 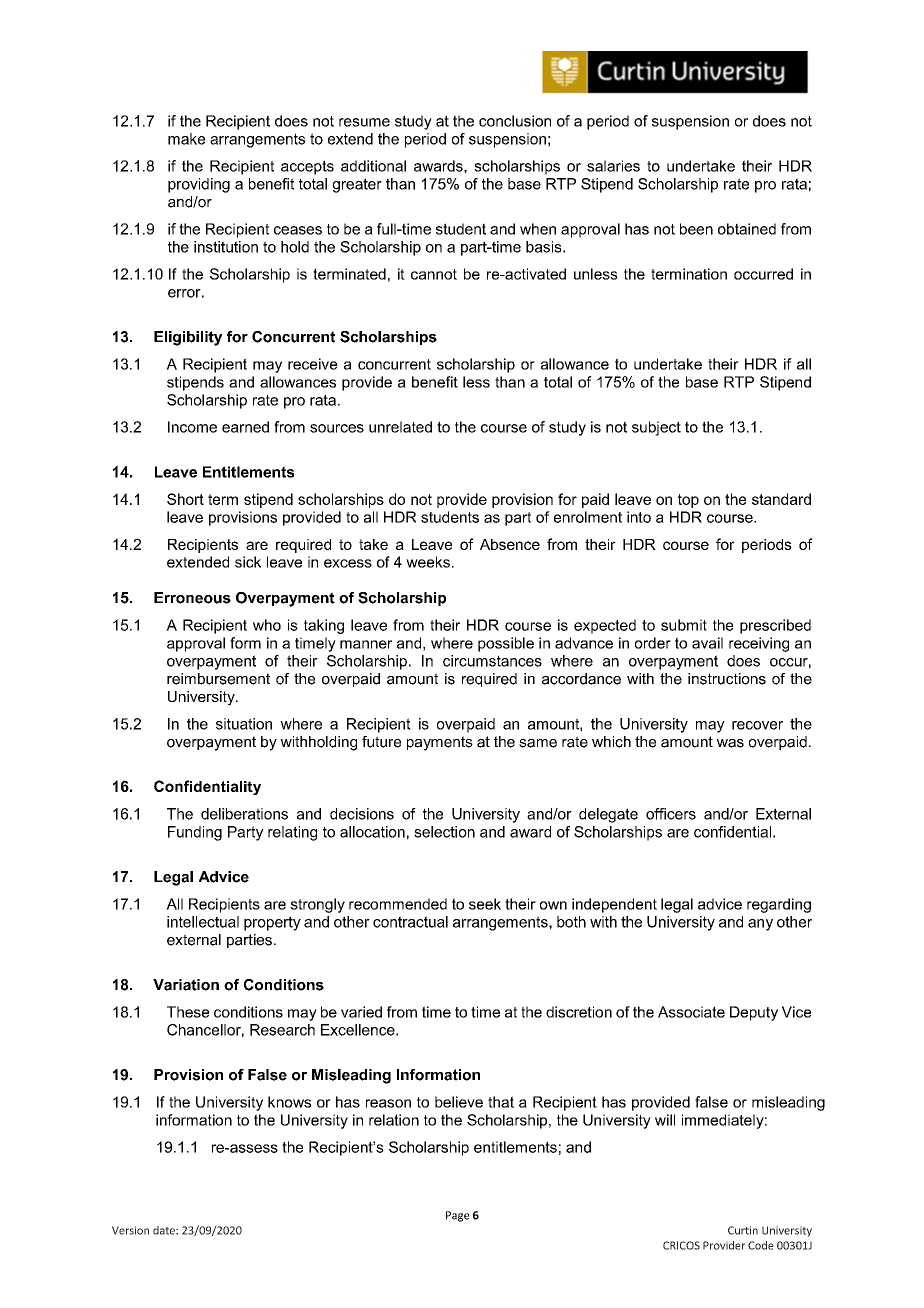 What do you see at coordinates (696, 229) in the screenshot?
I see `been` at bounding box center [696, 229].
